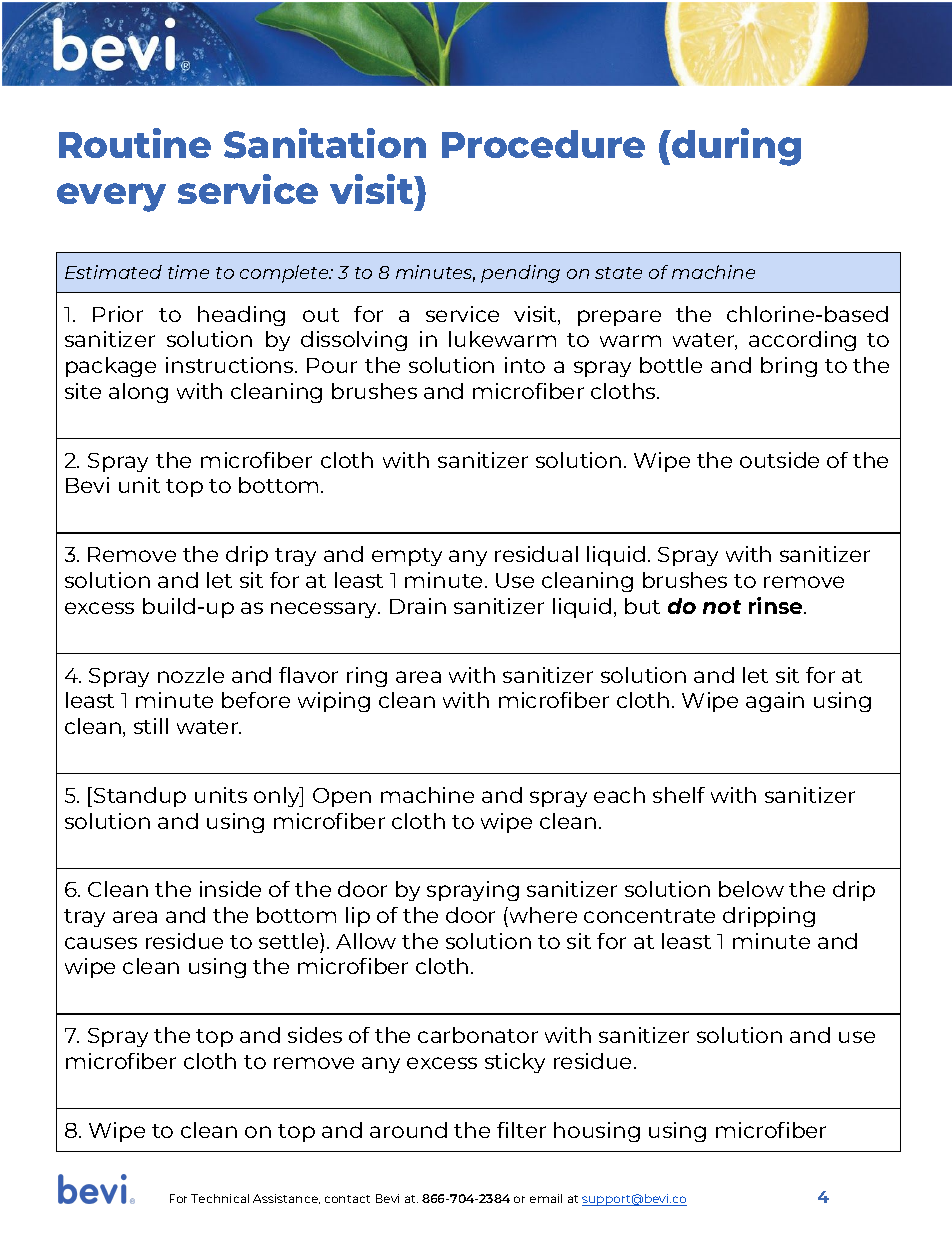 This page has height=1233, width=952. I want to click on Routine, so click(135, 143).
